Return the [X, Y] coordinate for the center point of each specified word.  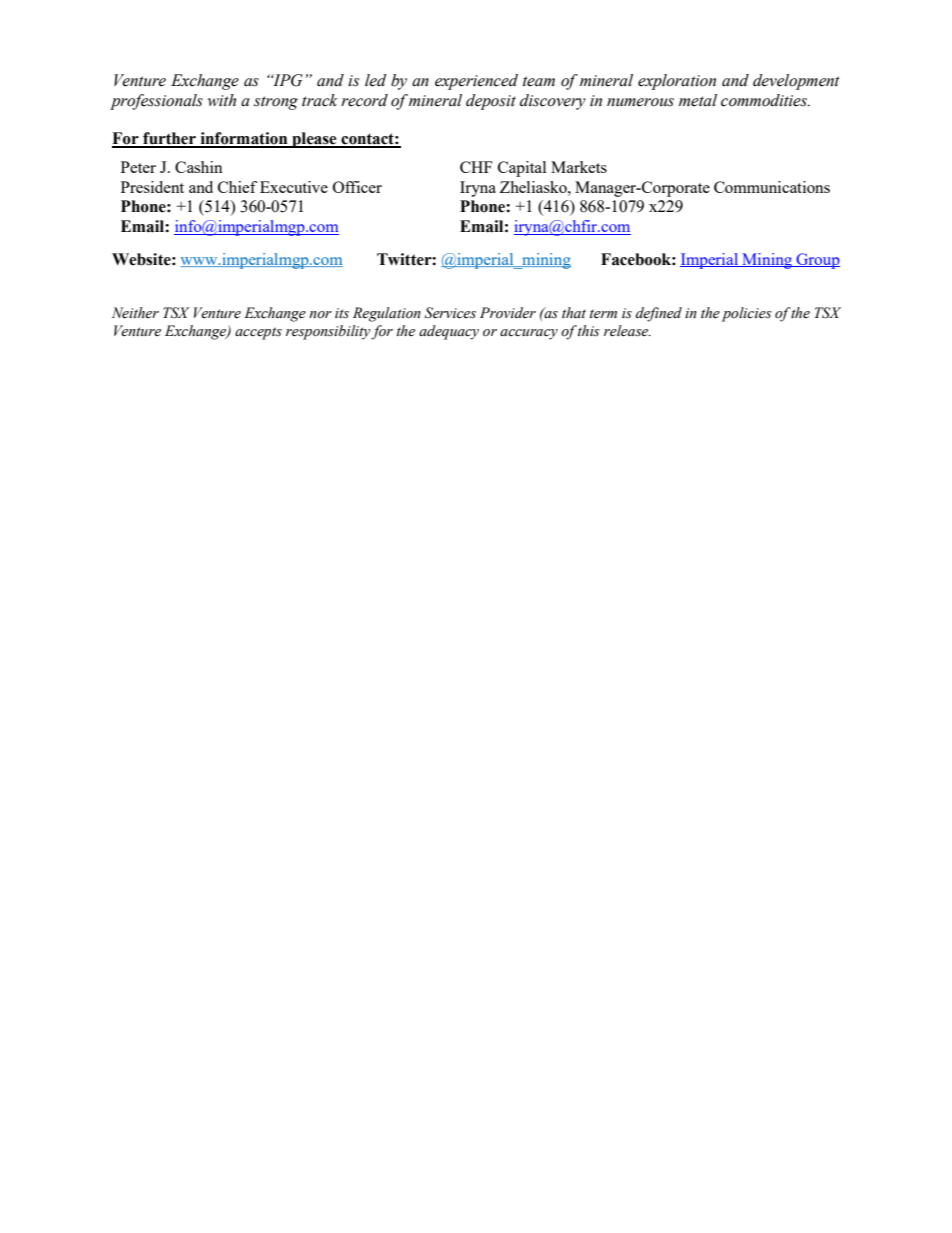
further [169, 139]
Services [450, 313]
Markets [579, 167]
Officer [357, 187]
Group [817, 261]
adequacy [449, 332]
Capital [522, 169]
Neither [135, 313]
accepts [258, 333]
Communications [772, 187]
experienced [476, 82]
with [222, 100]
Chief [237, 187]
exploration [677, 82]
